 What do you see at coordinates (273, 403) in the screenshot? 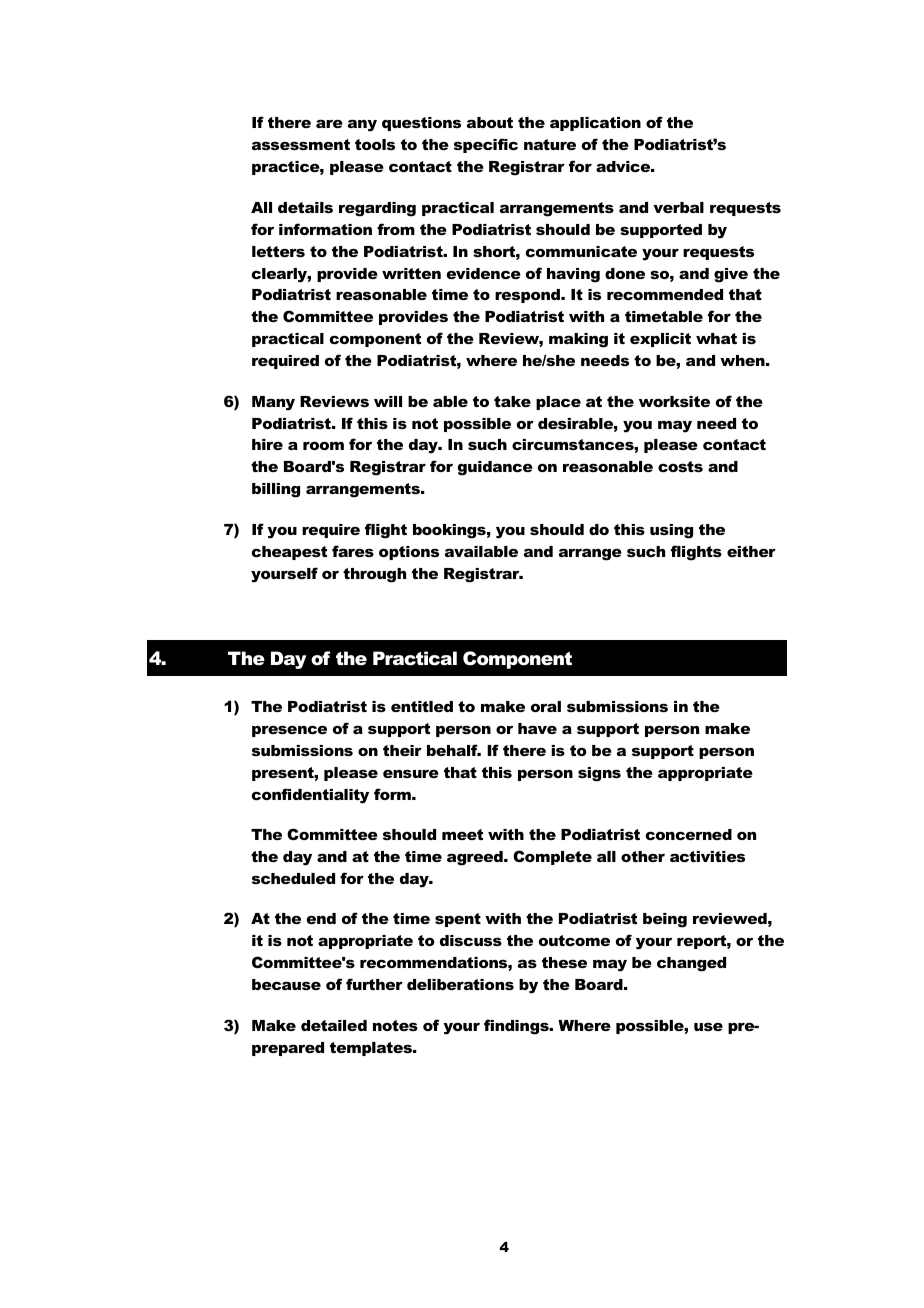
I see `Many` at bounding box center [273, 403].
